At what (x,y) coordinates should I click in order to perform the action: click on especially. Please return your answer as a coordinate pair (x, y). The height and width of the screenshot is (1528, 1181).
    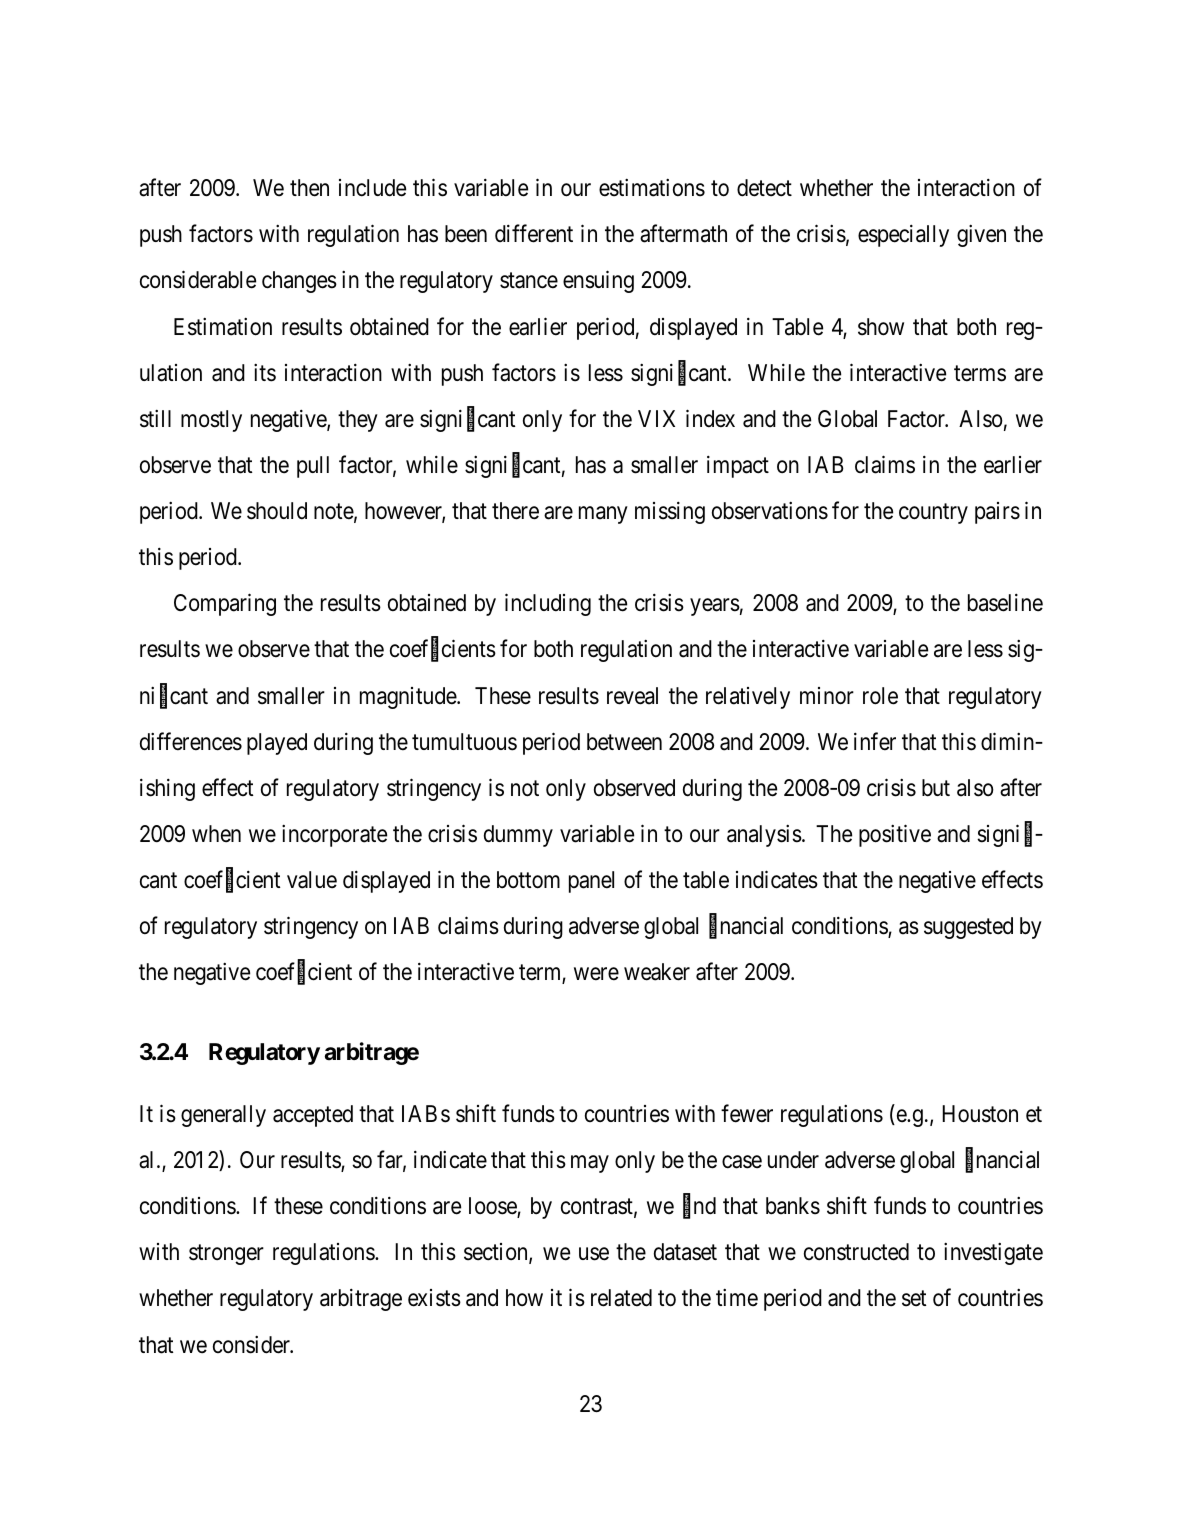
    Looking at the image, I should click on (903, 236).
